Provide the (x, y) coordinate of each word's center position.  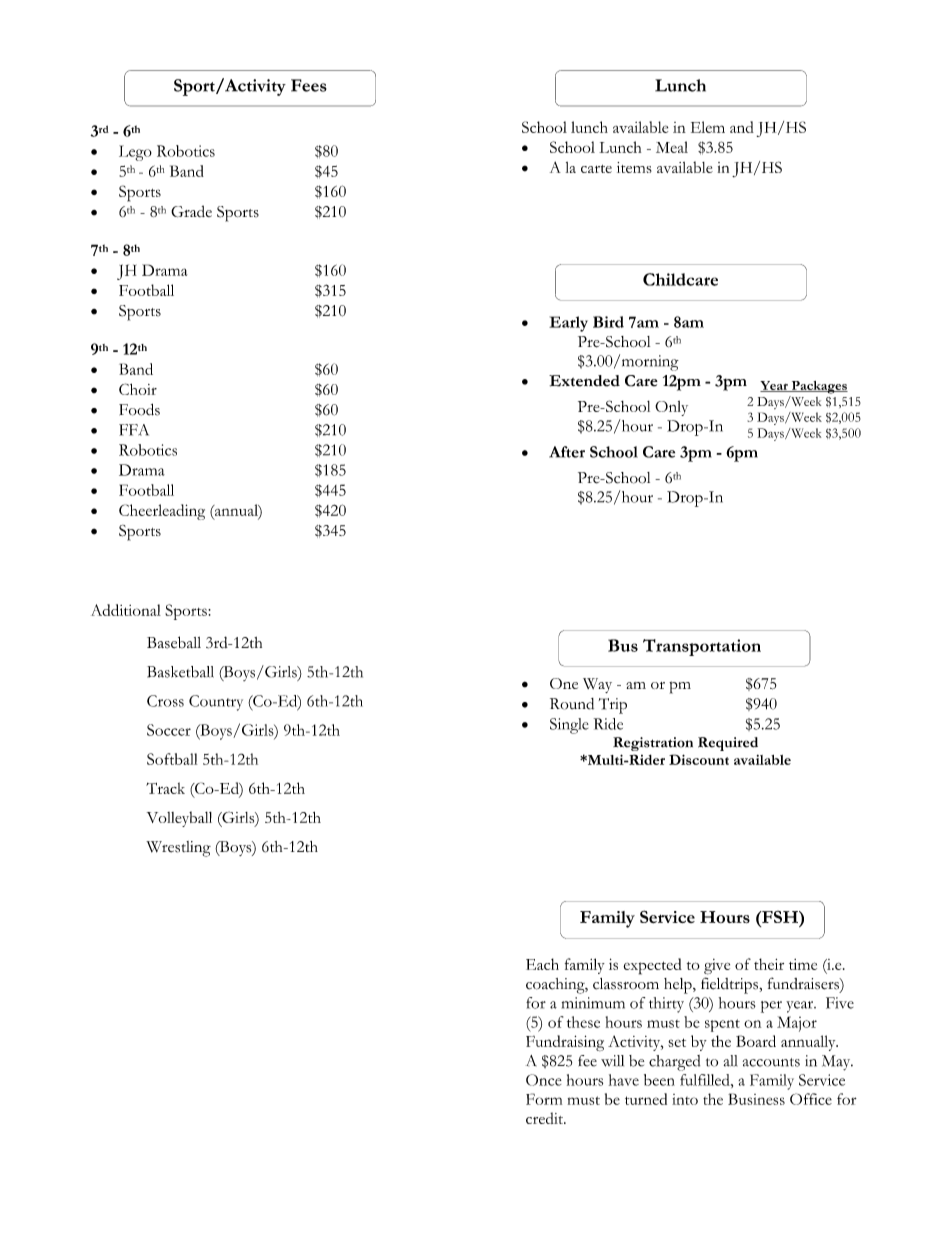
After (567, 452)
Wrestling (178, 849)
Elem (708, 127)
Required (728, 744)
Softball (172, 759)
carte (596, 169)
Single (569, 726)
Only (671, 408)
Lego (135, 153)
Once (544, 1080)
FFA (134, 430)
